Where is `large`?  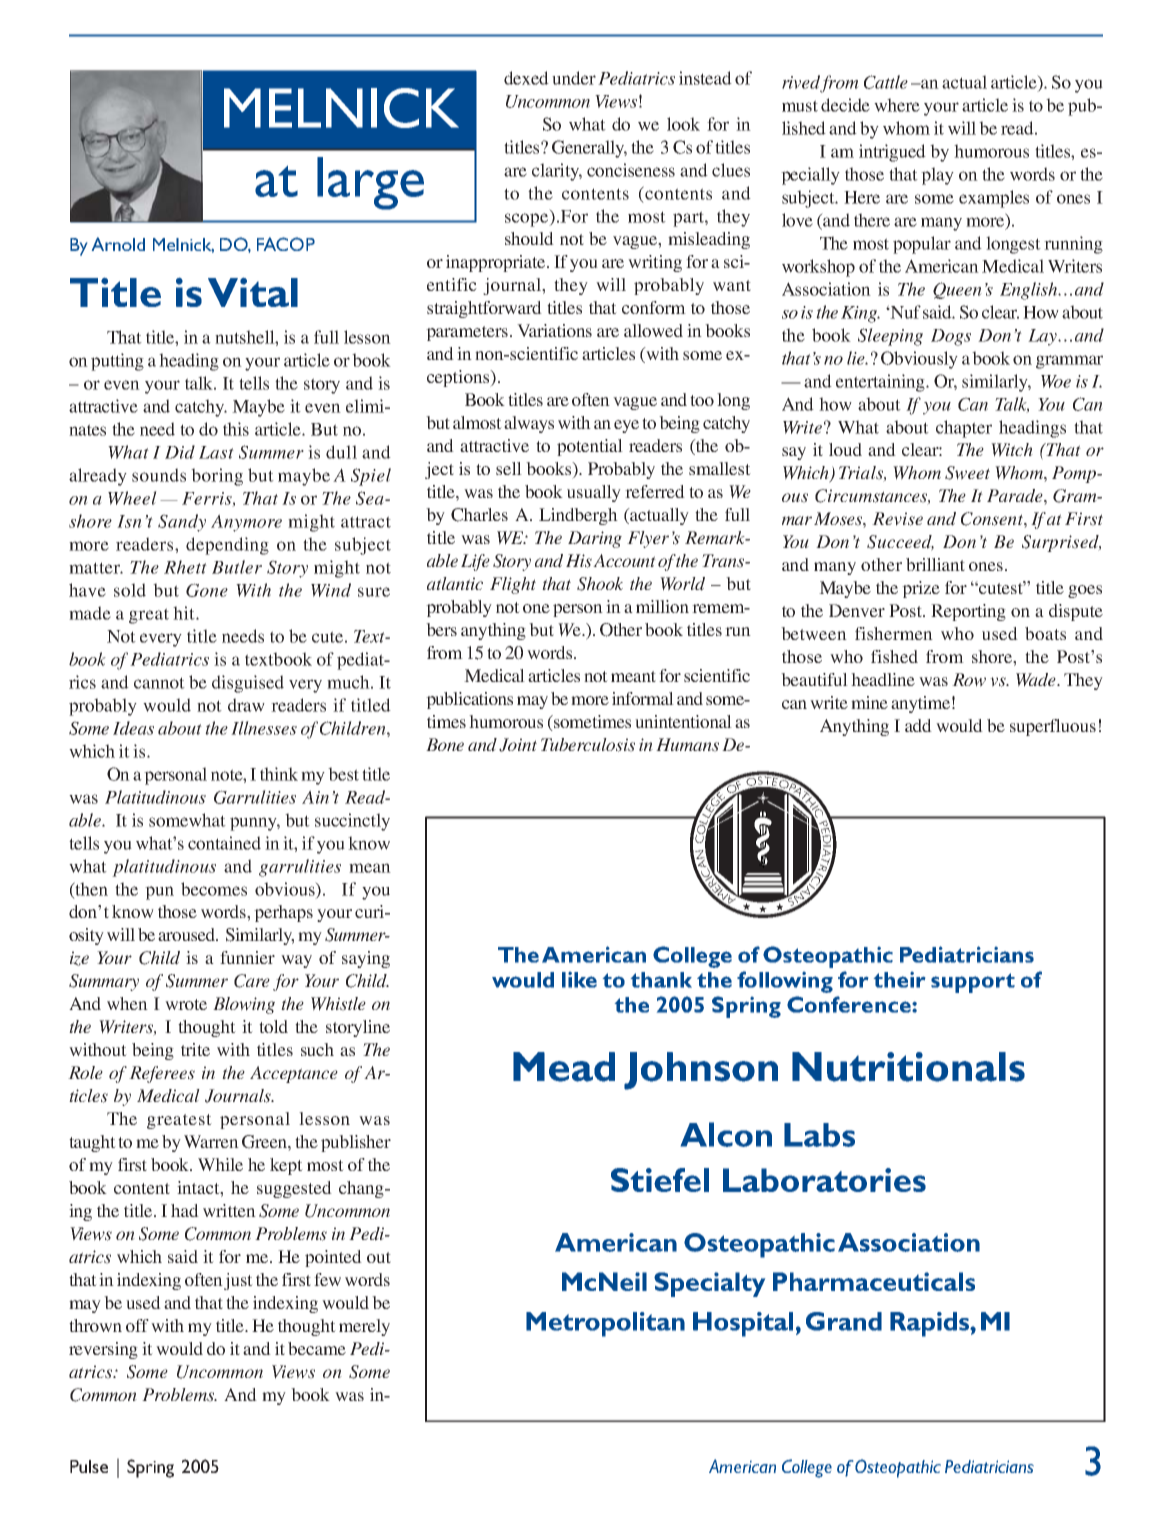
large is located at coordinates (370, 183).
